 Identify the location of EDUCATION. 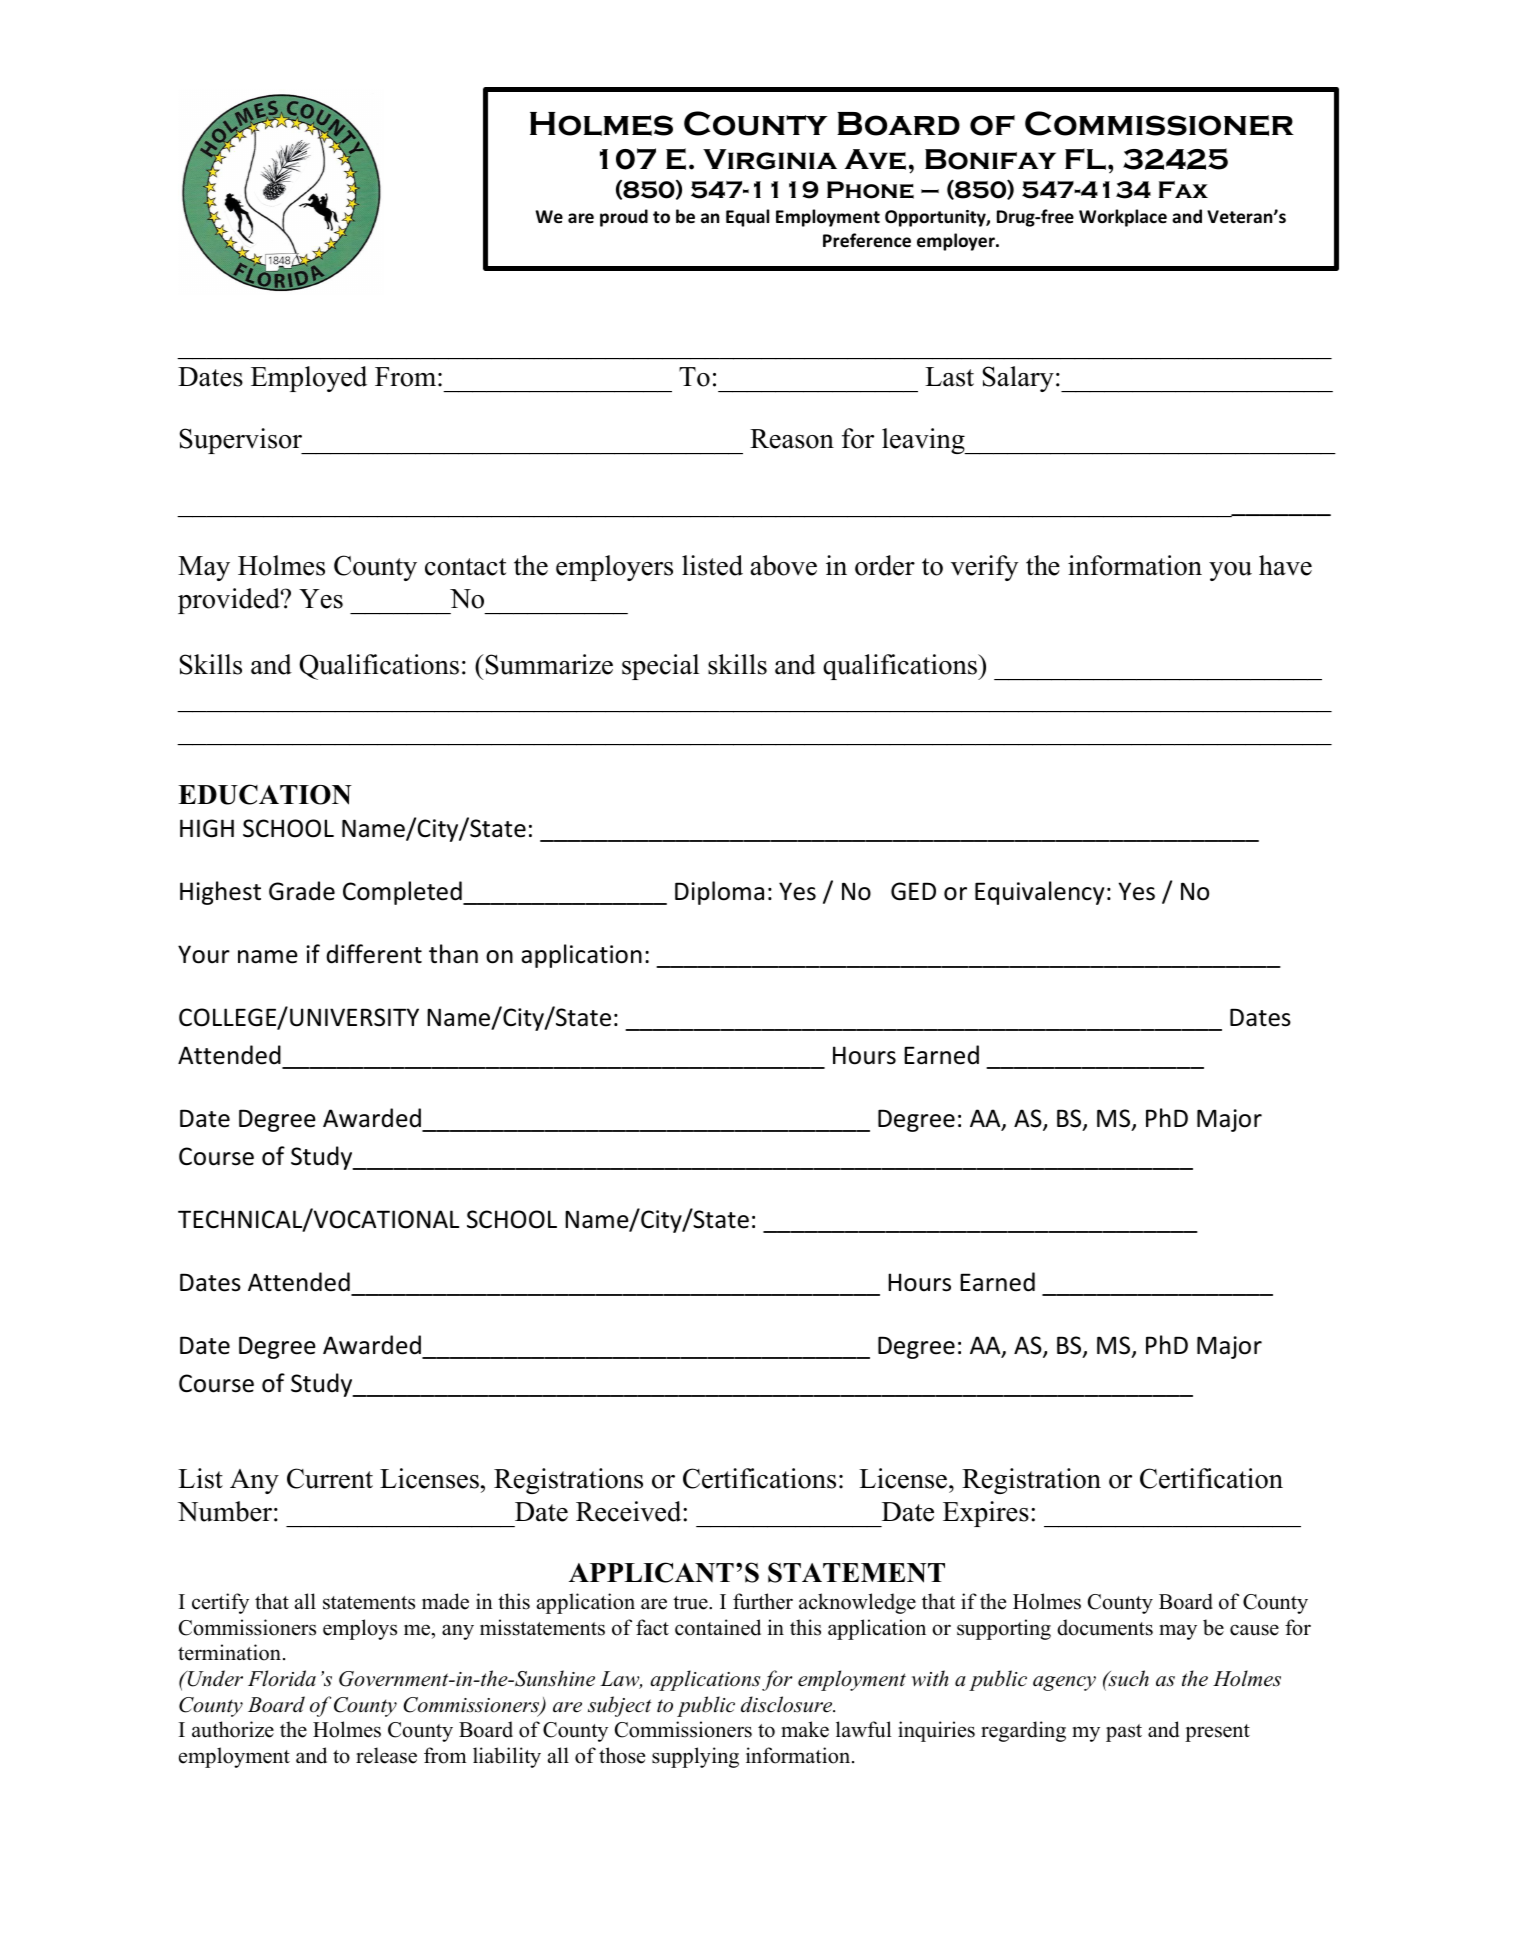
(265, 794).
